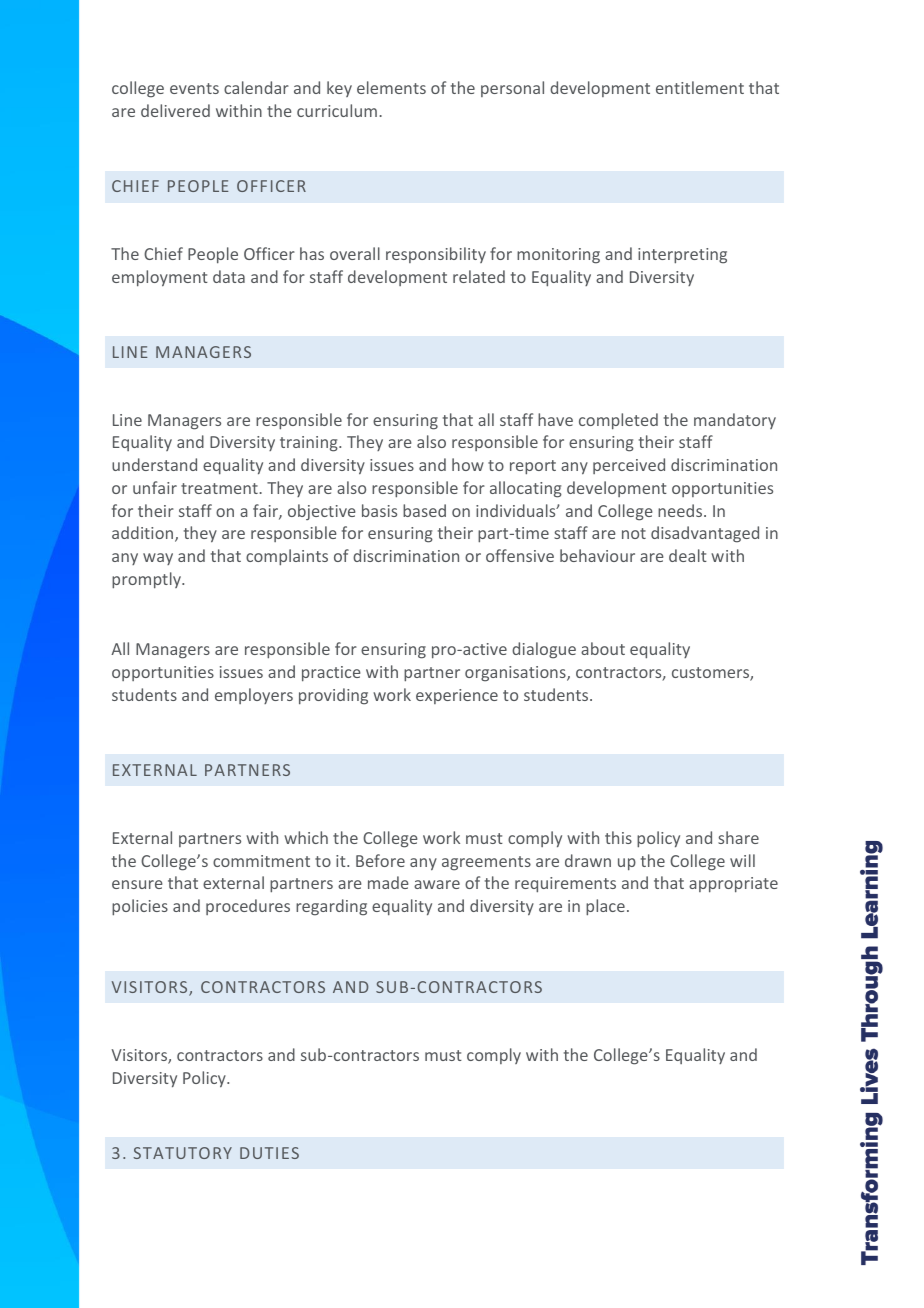 This screenshot has height=1308, width=924. I want to click on elements, so click(391, 87).
